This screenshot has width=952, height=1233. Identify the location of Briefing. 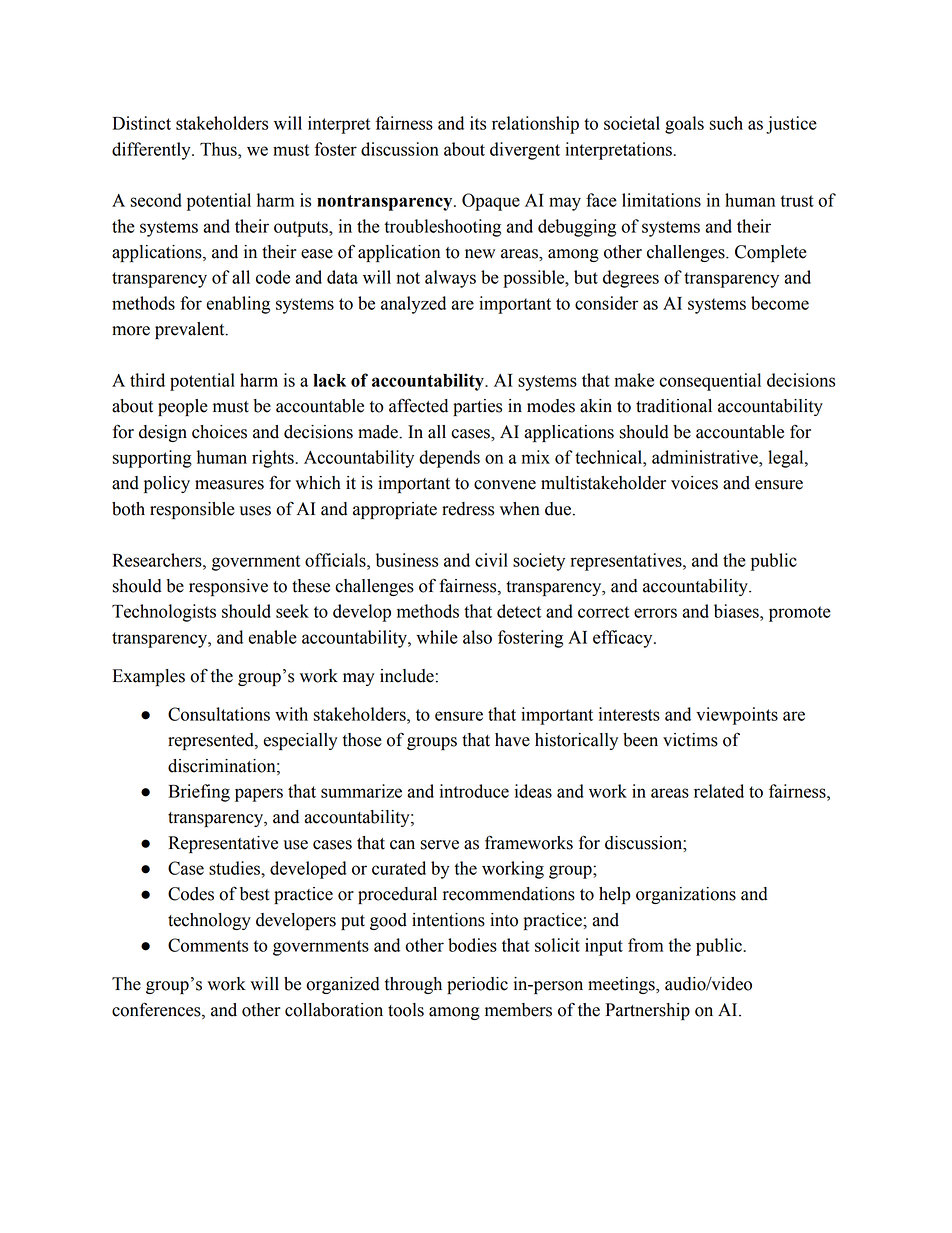
(199, 793).
